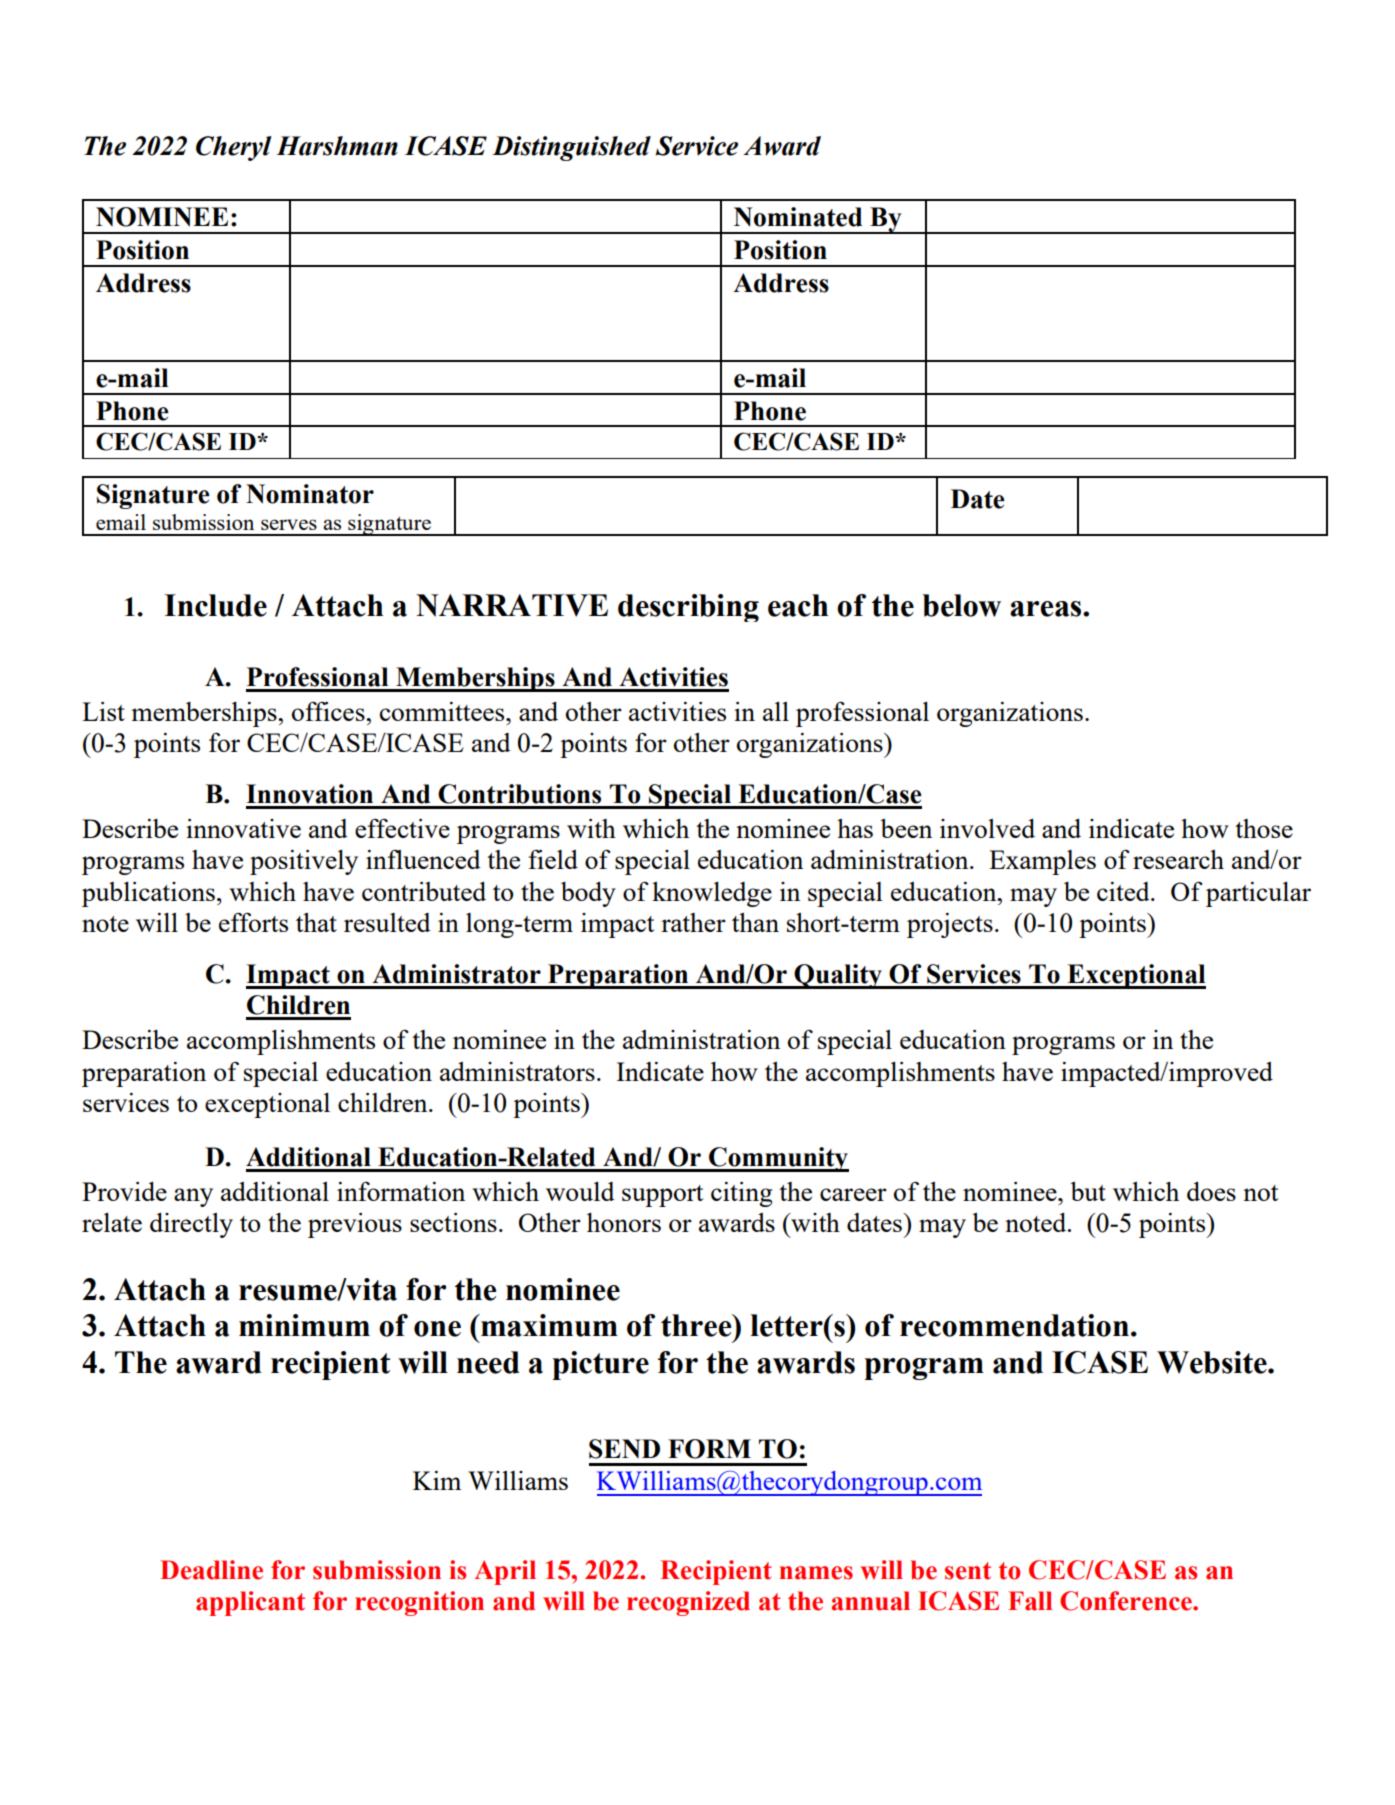 This screenshot has height=1805, width=1395. Describe the element at coordinates (571, 148) in the screenshot. I see `Distinguished` at that location.
